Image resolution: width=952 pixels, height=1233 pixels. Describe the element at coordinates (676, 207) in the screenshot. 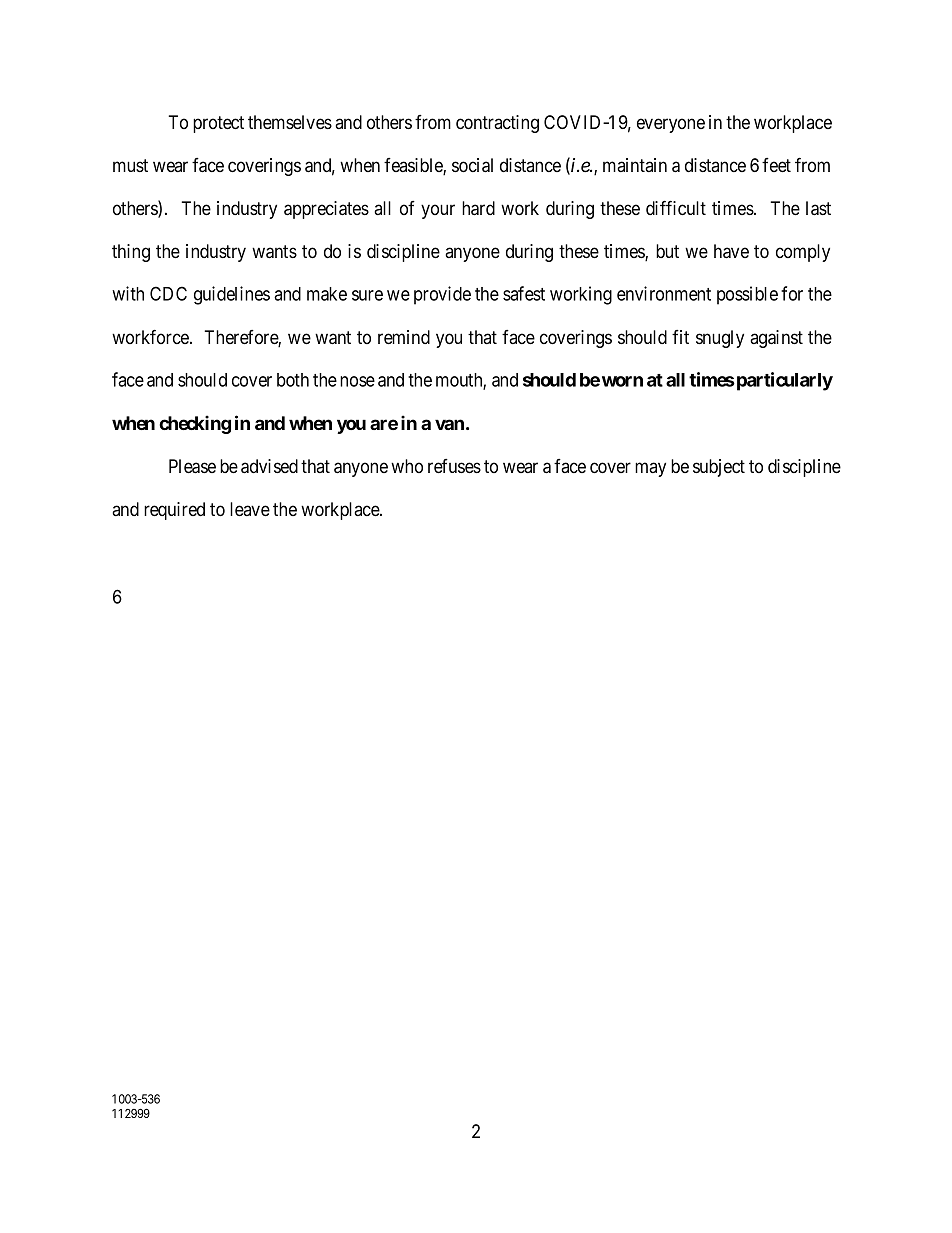

I see `difficult` at that location.
